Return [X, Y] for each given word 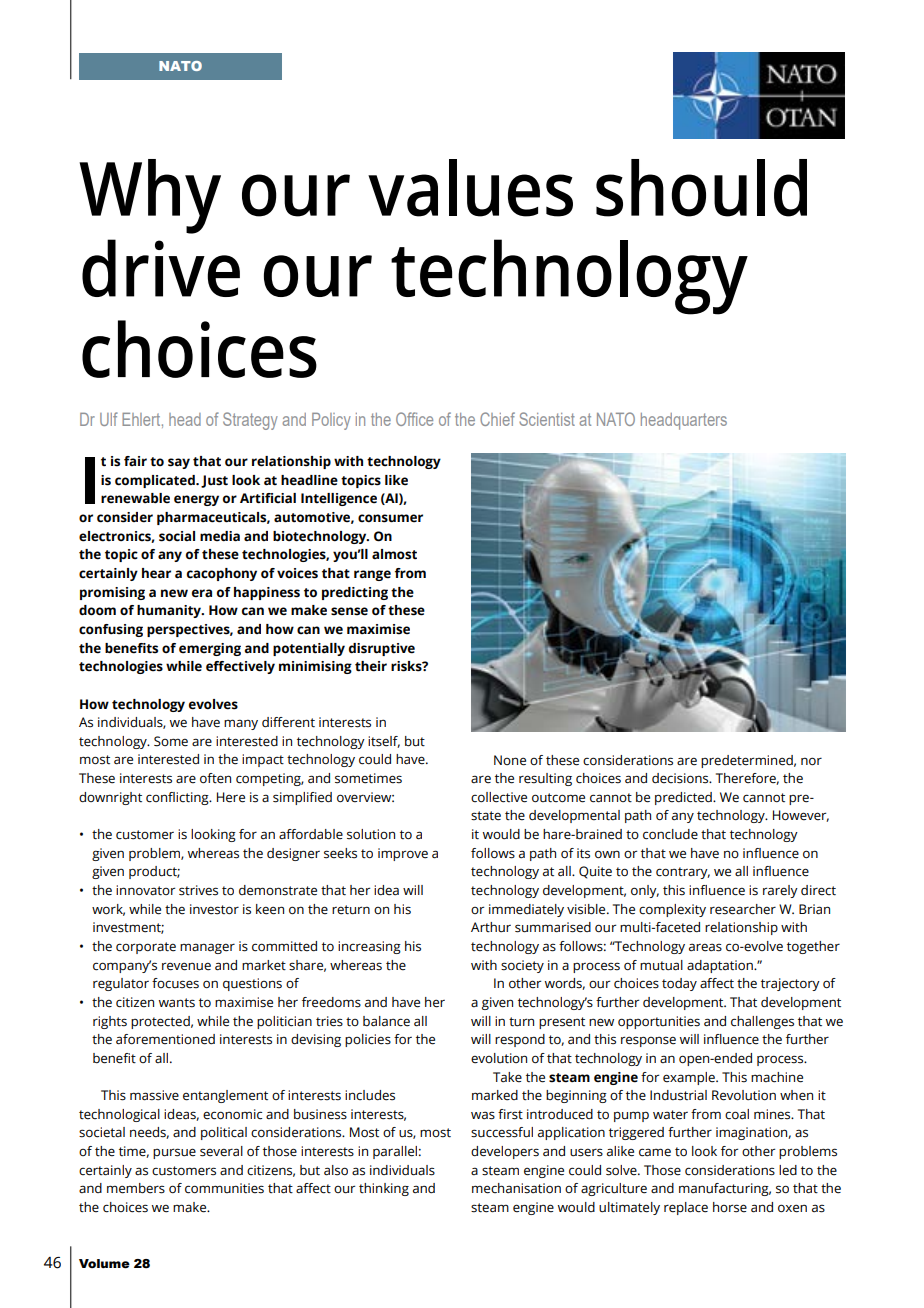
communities [224, 1188]
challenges [762, 1022]
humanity [170, 611]
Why [150, 196]
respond [520, 1040]
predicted [684, 798]
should [701, 188]
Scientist [547, 419]
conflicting [178, 798]
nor [811, 761]
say [179, 463]
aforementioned [165, 1039]
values [470, 188]
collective [499, 797]
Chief [497, 419]
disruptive [382, 649]
